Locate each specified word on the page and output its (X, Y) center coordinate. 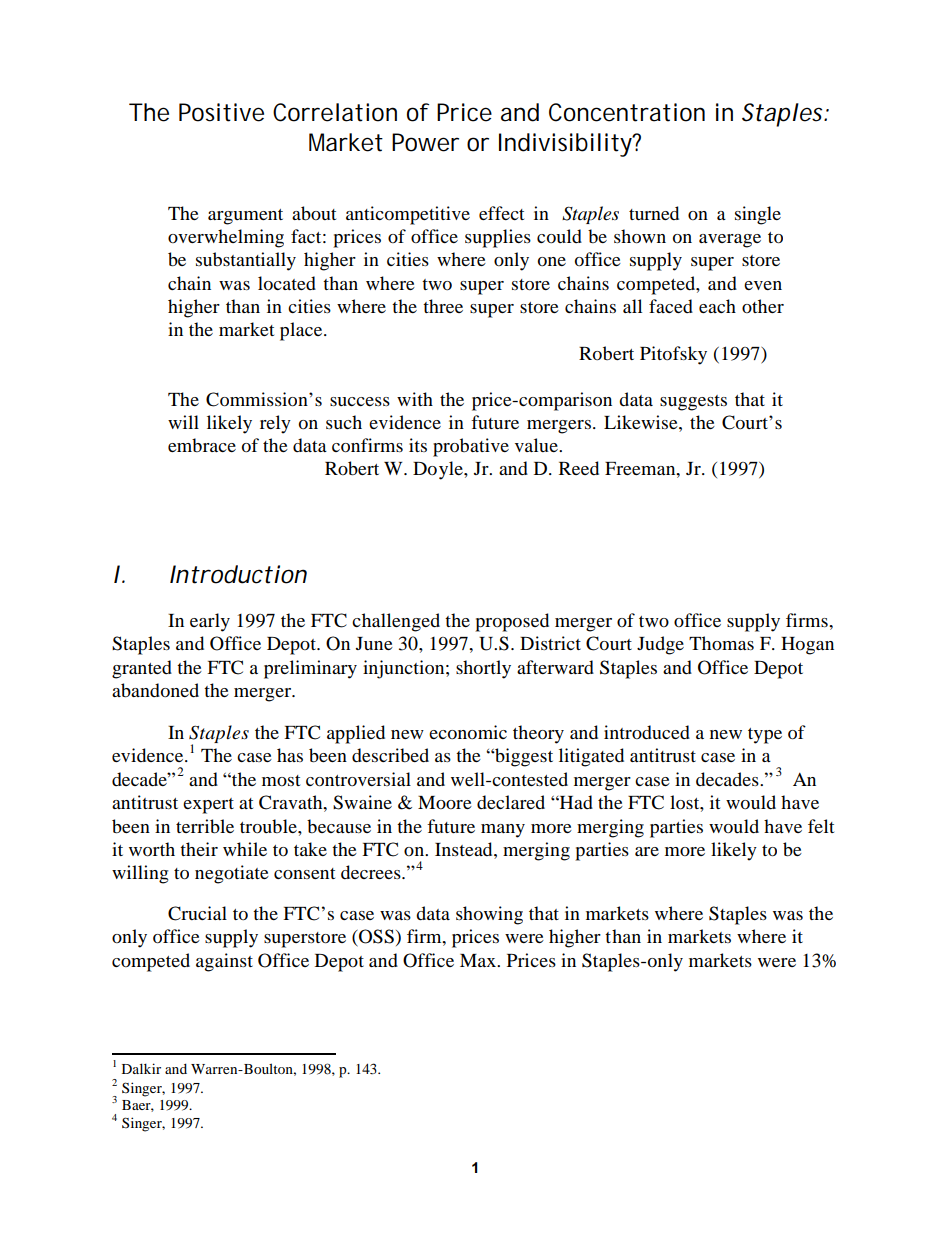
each (717, 306)
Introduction (238, 574)
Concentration (627, 112)
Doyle (439, 470)
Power (425, 142)
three (443, 306)
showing (489, 915)
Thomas (721, 643)
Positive (221, 112)
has (290, 755)
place (302, 331)
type (765, 736)
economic (468, 732)
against (224, 962)
